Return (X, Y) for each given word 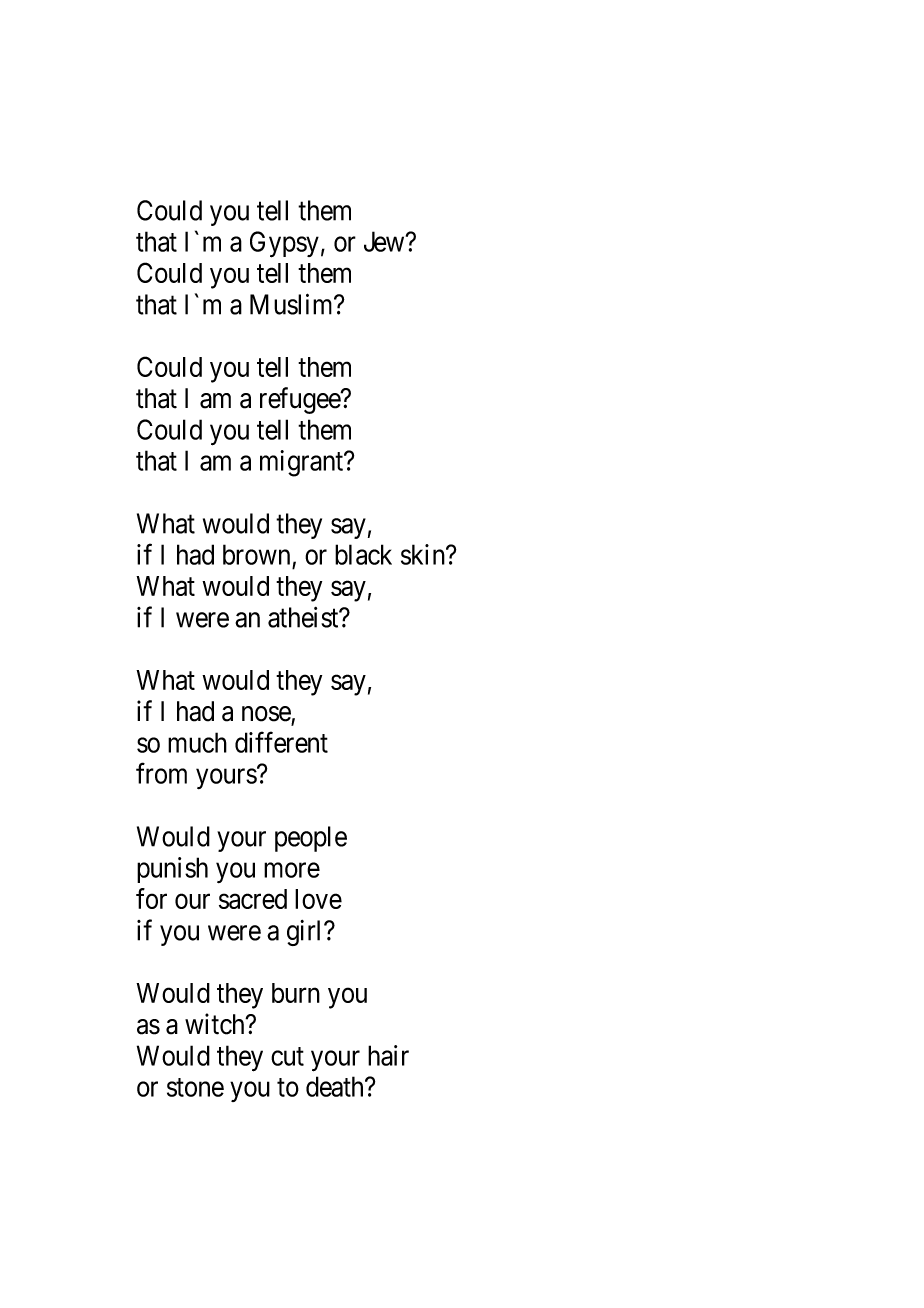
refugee (301, 400)
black (363, 554)
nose (267, 715)
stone (195, 1087)
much (197, 742)
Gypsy (284, 244)
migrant (303, 463)
